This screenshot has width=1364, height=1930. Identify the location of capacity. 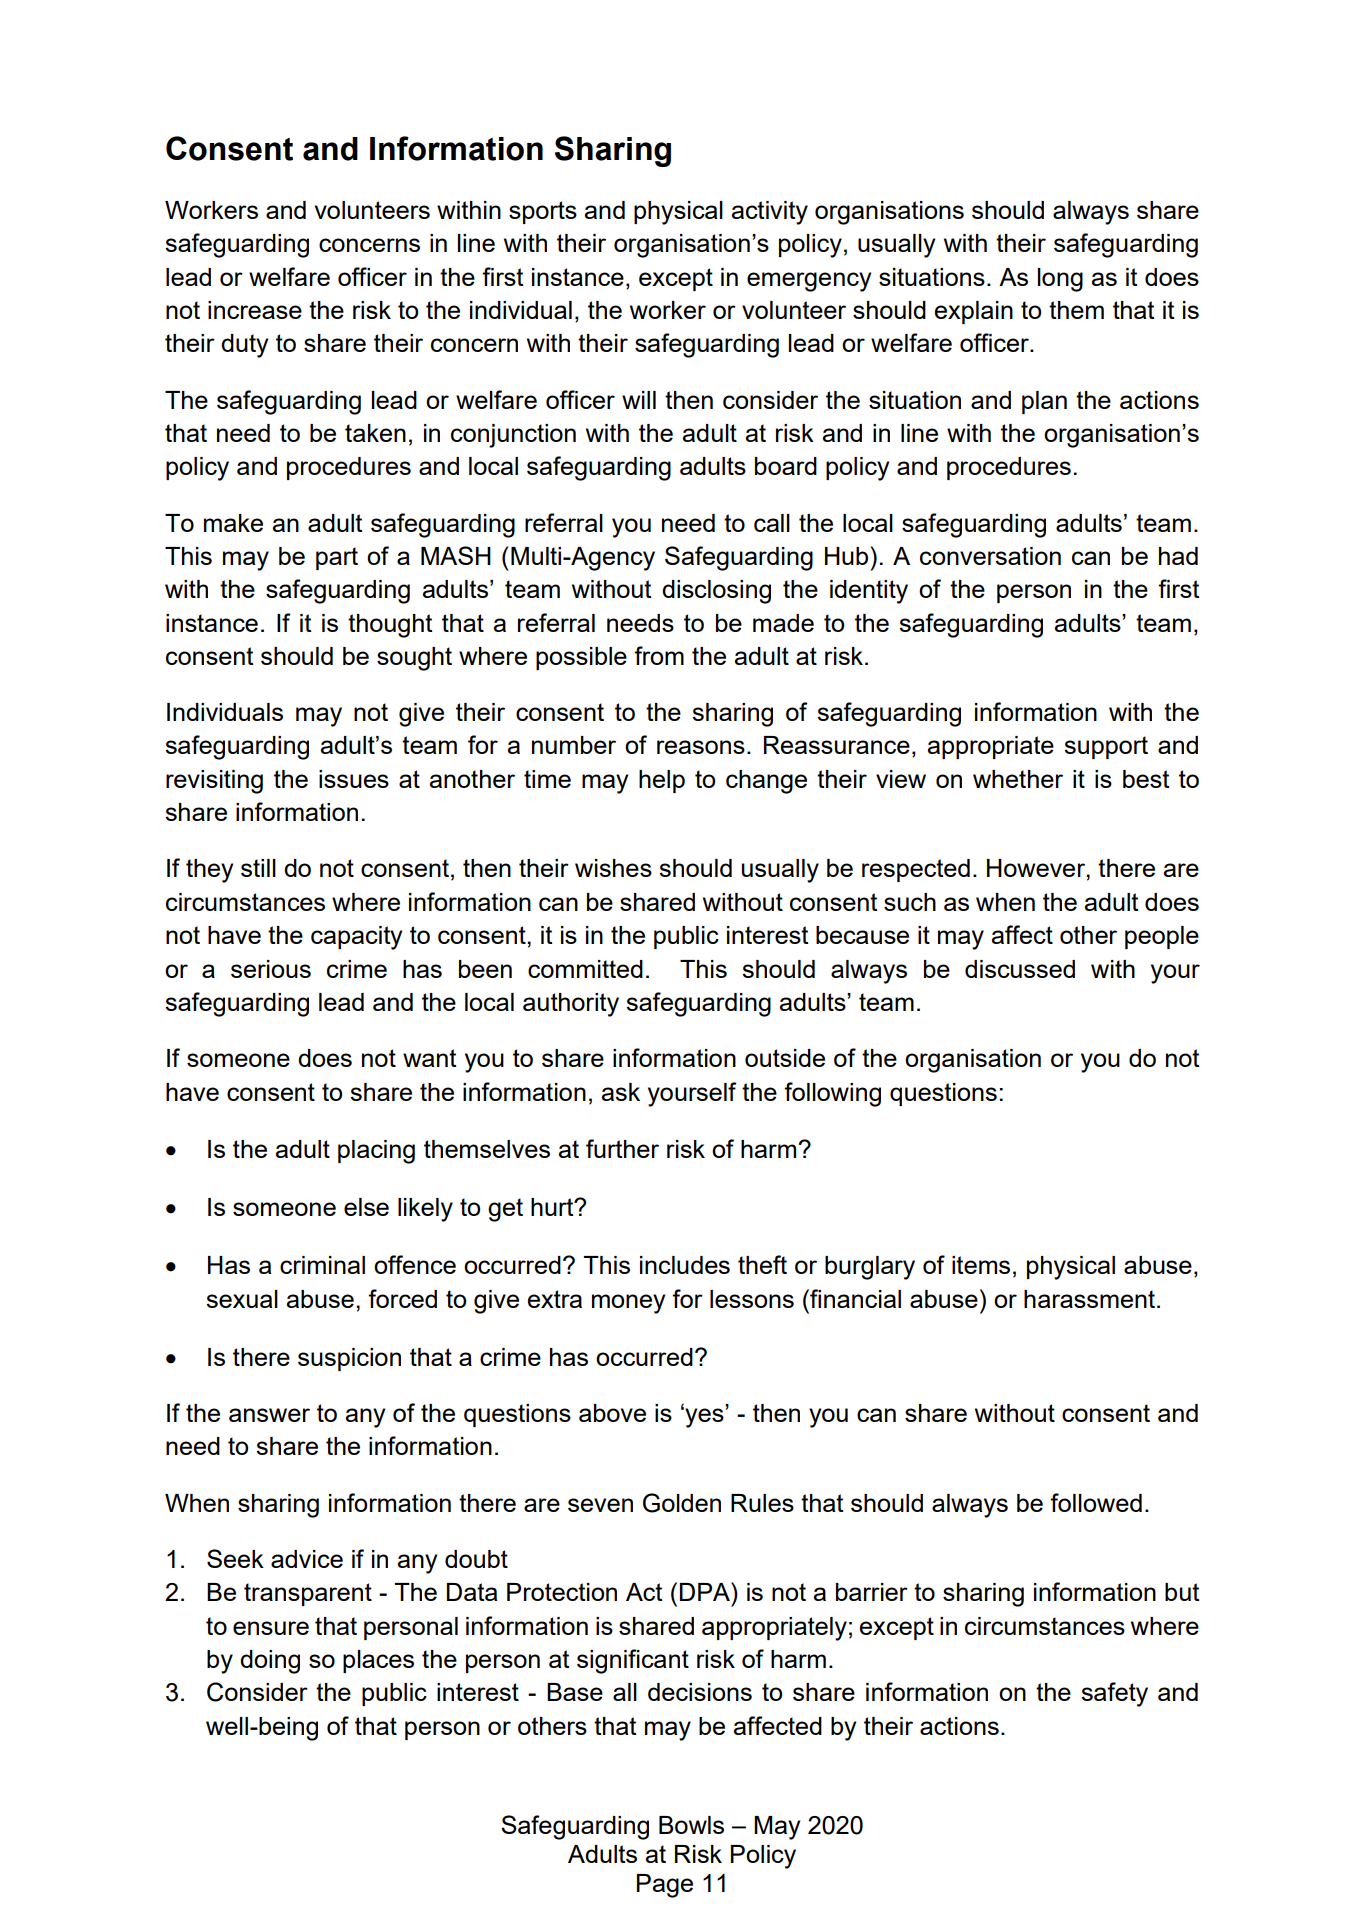
(356, 938).
